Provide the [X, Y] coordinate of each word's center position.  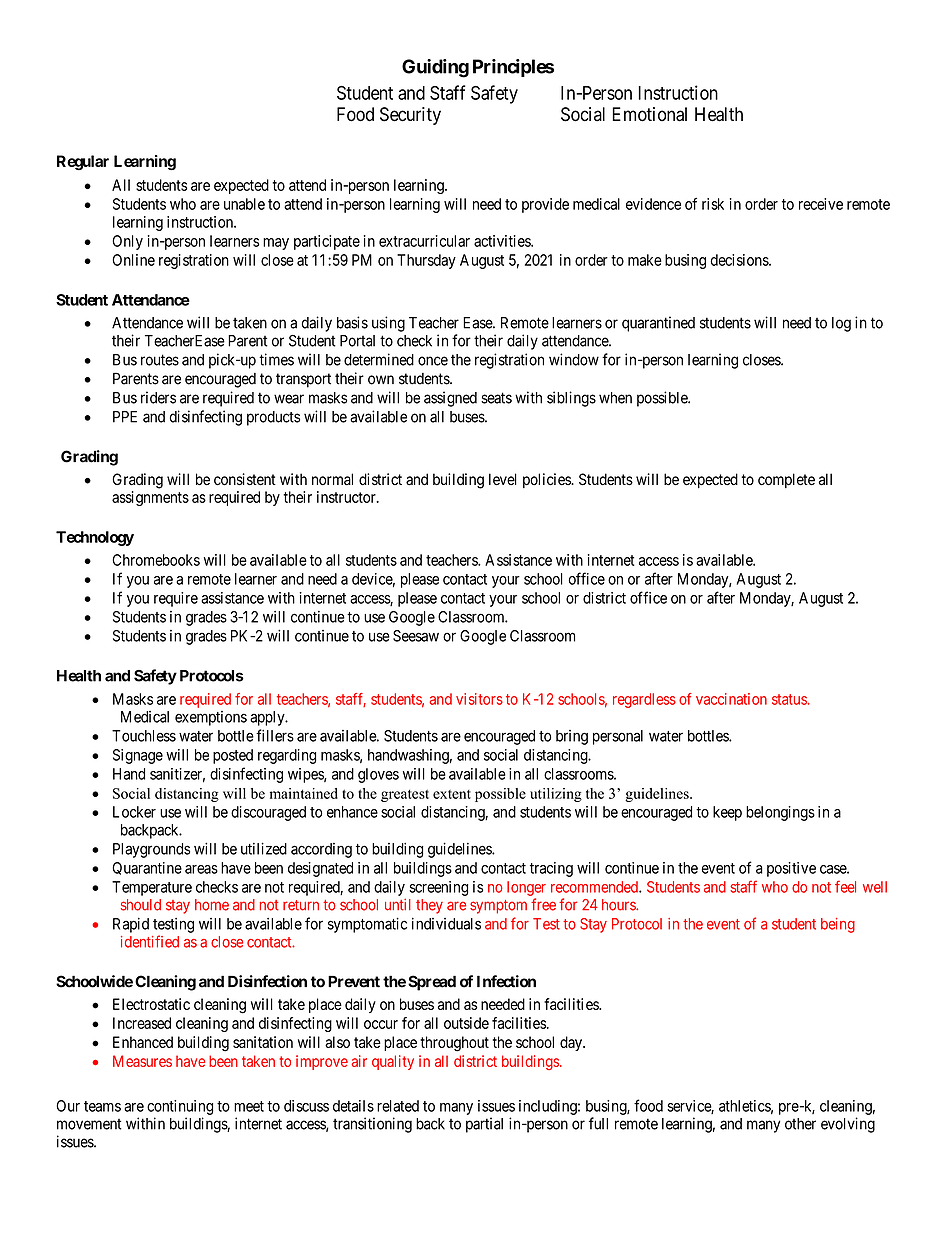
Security [410, 116]
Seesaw [416, 636]
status [790, 699]
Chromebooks [156, 560]
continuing [180, 1107]
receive [821, 204]
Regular [83, 163]
